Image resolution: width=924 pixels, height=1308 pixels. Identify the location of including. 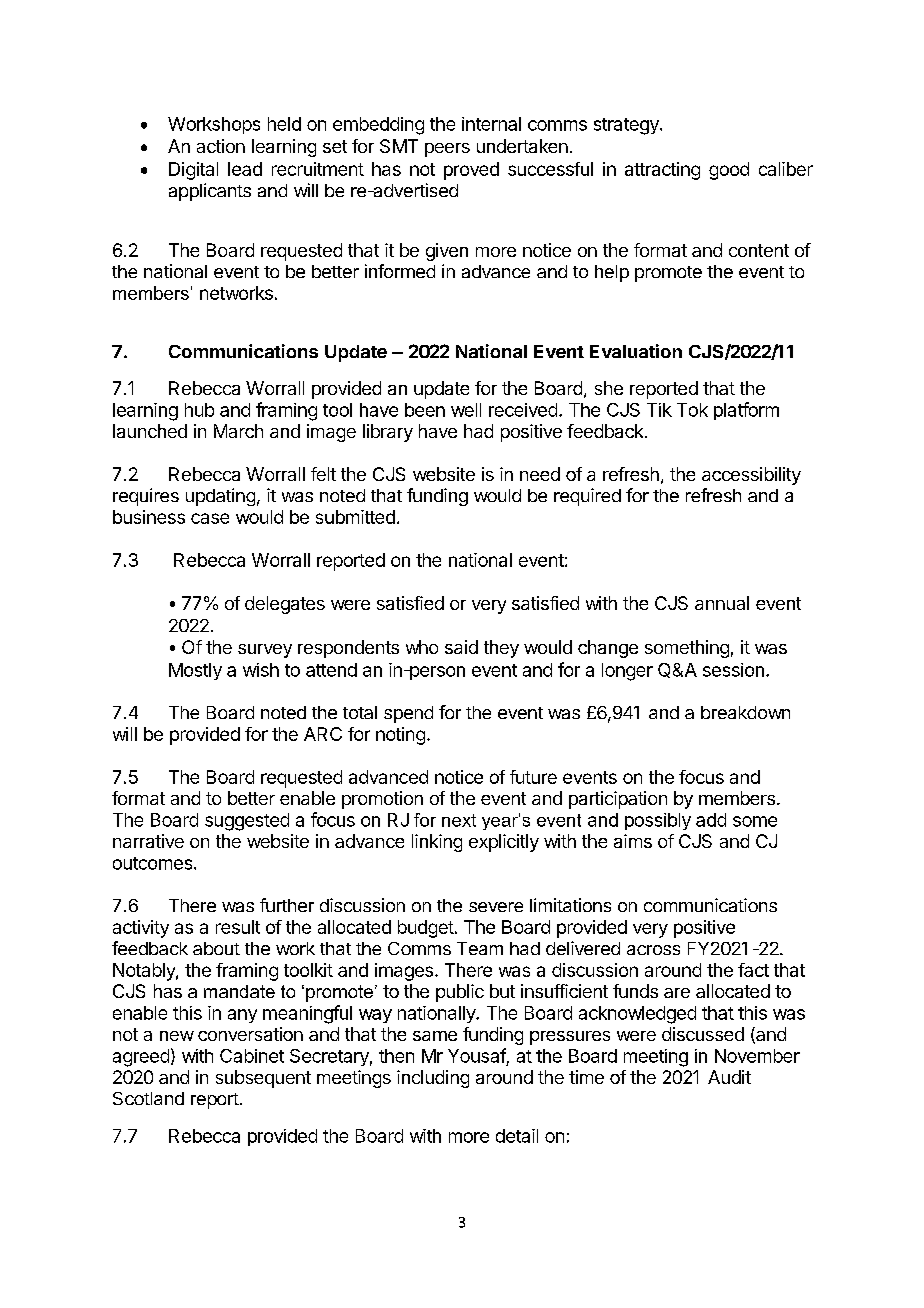
(433, 1079).
